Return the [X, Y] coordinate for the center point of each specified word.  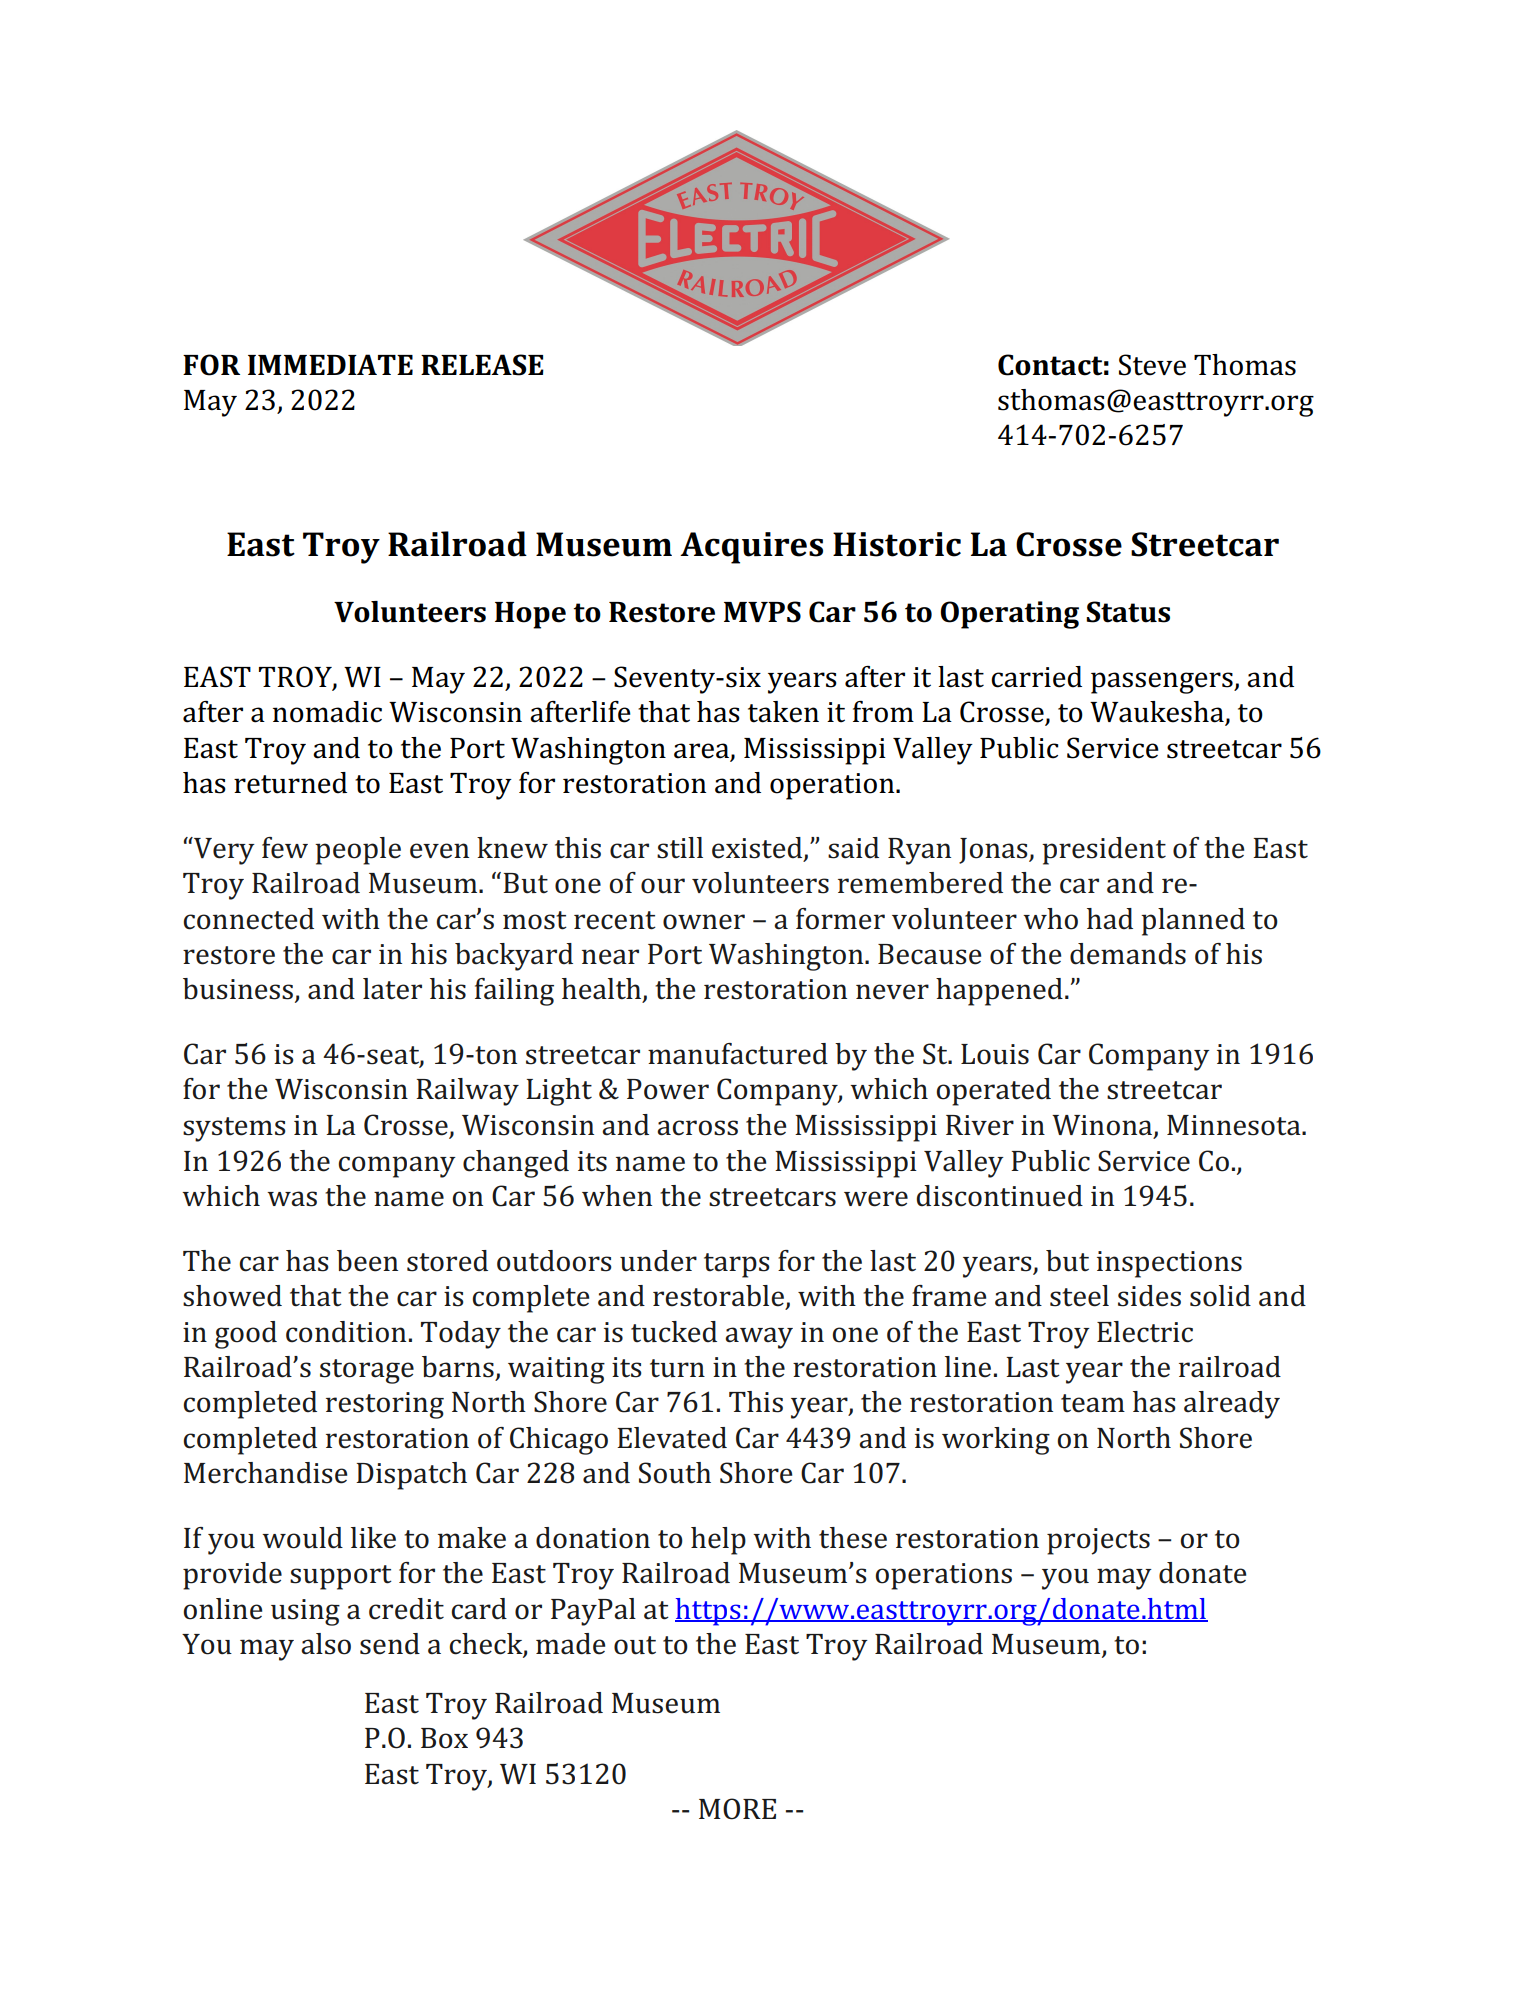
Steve [1152, 365]
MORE [737, 1809]
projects [1098, 1541]
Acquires [751, 548]
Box [444, 1738]
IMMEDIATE [330, 364]
